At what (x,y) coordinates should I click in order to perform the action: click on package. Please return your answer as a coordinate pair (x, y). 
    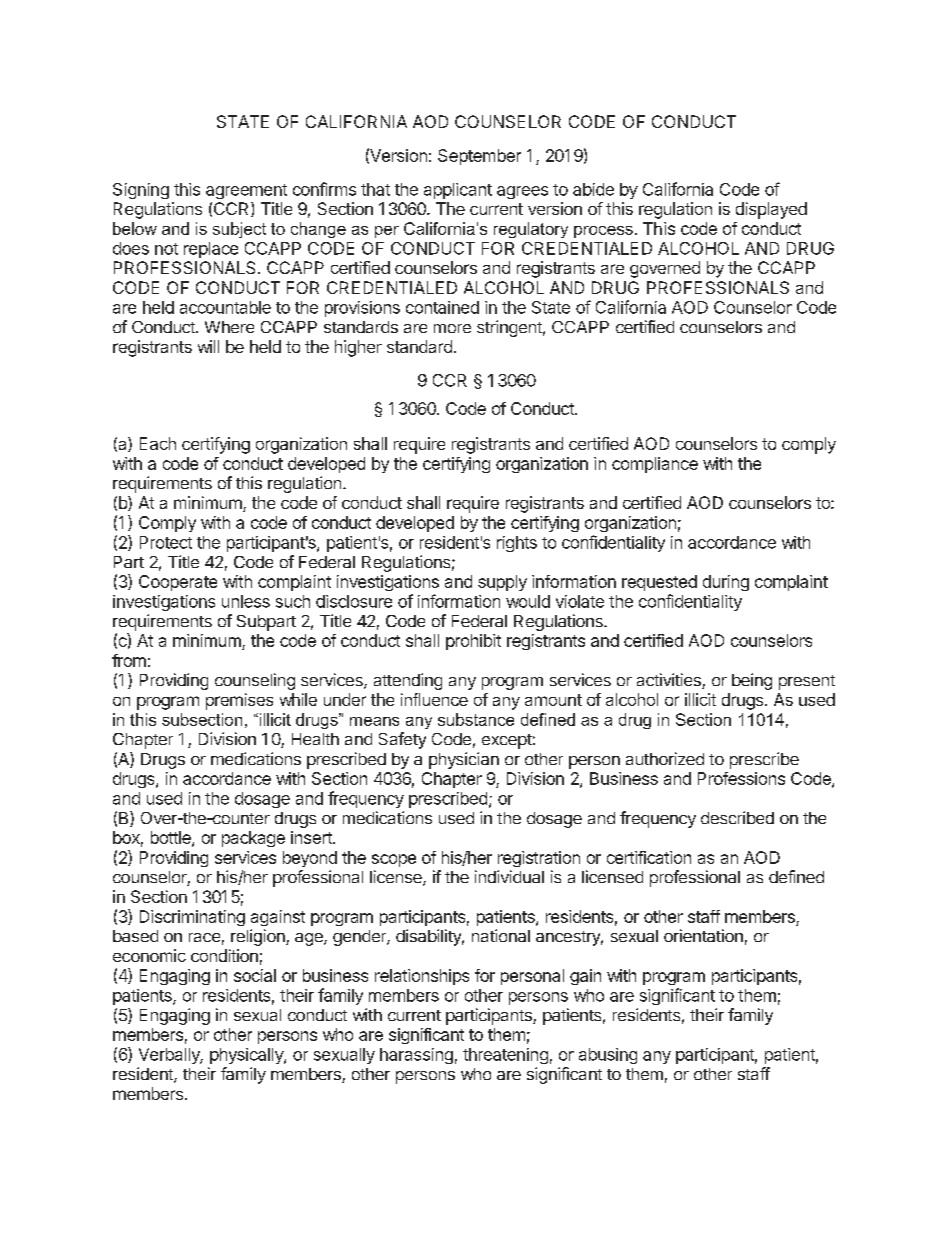
    Looking at the image, I should click on (253, 839).
